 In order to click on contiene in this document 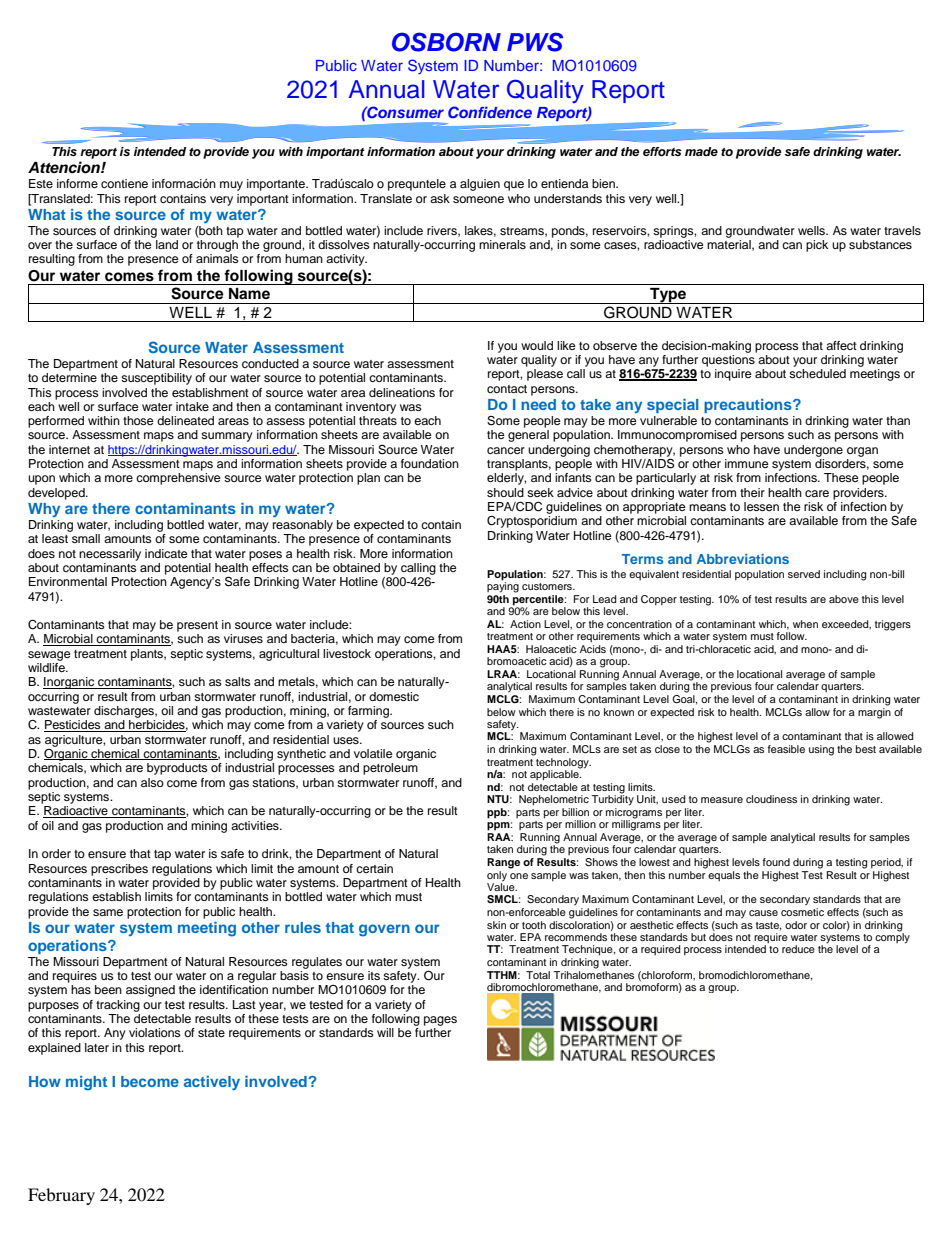, I will do `click(124, 183)`.
